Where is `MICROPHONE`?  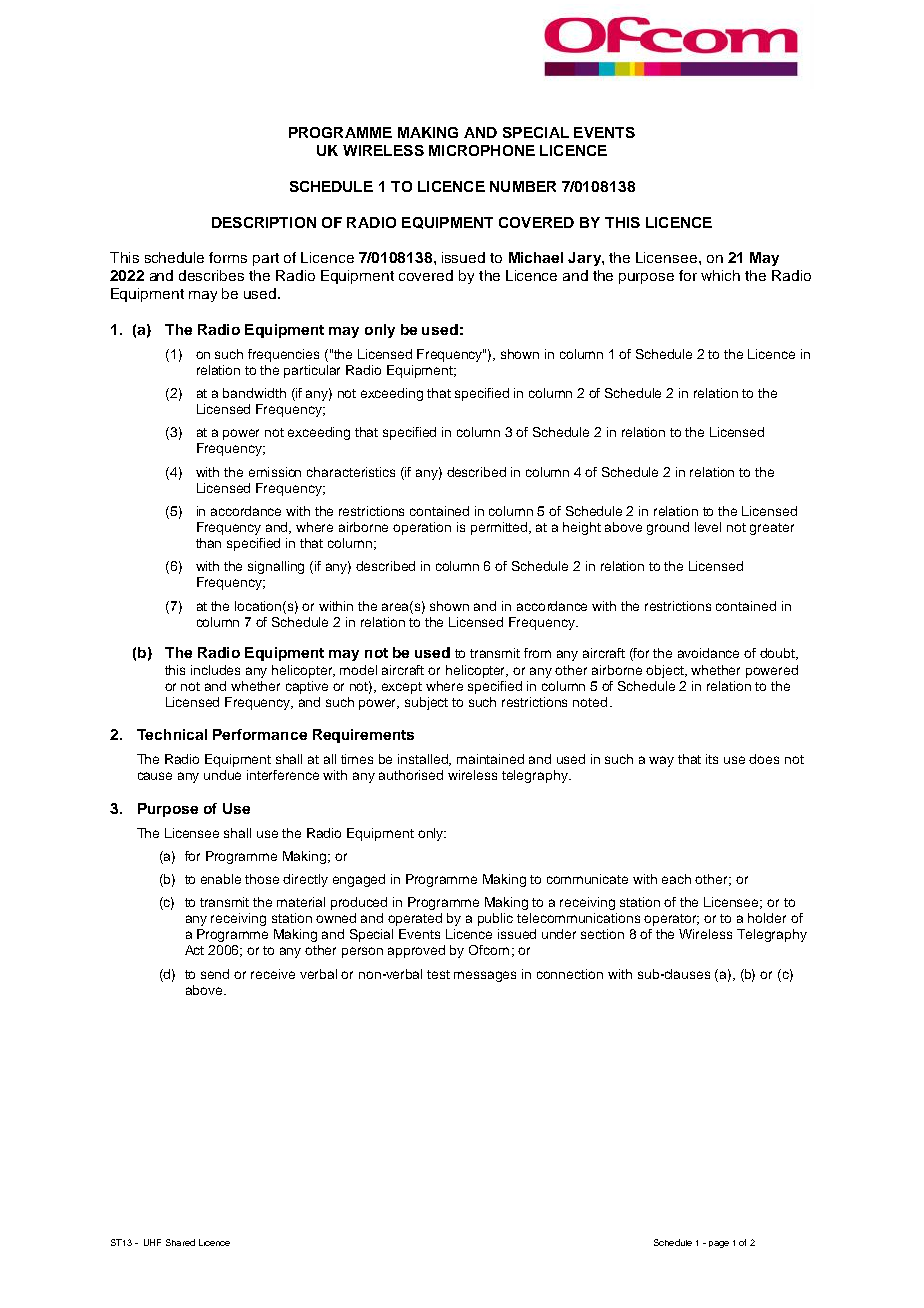 MICROPHONE is located at coordinates (482, 150).
